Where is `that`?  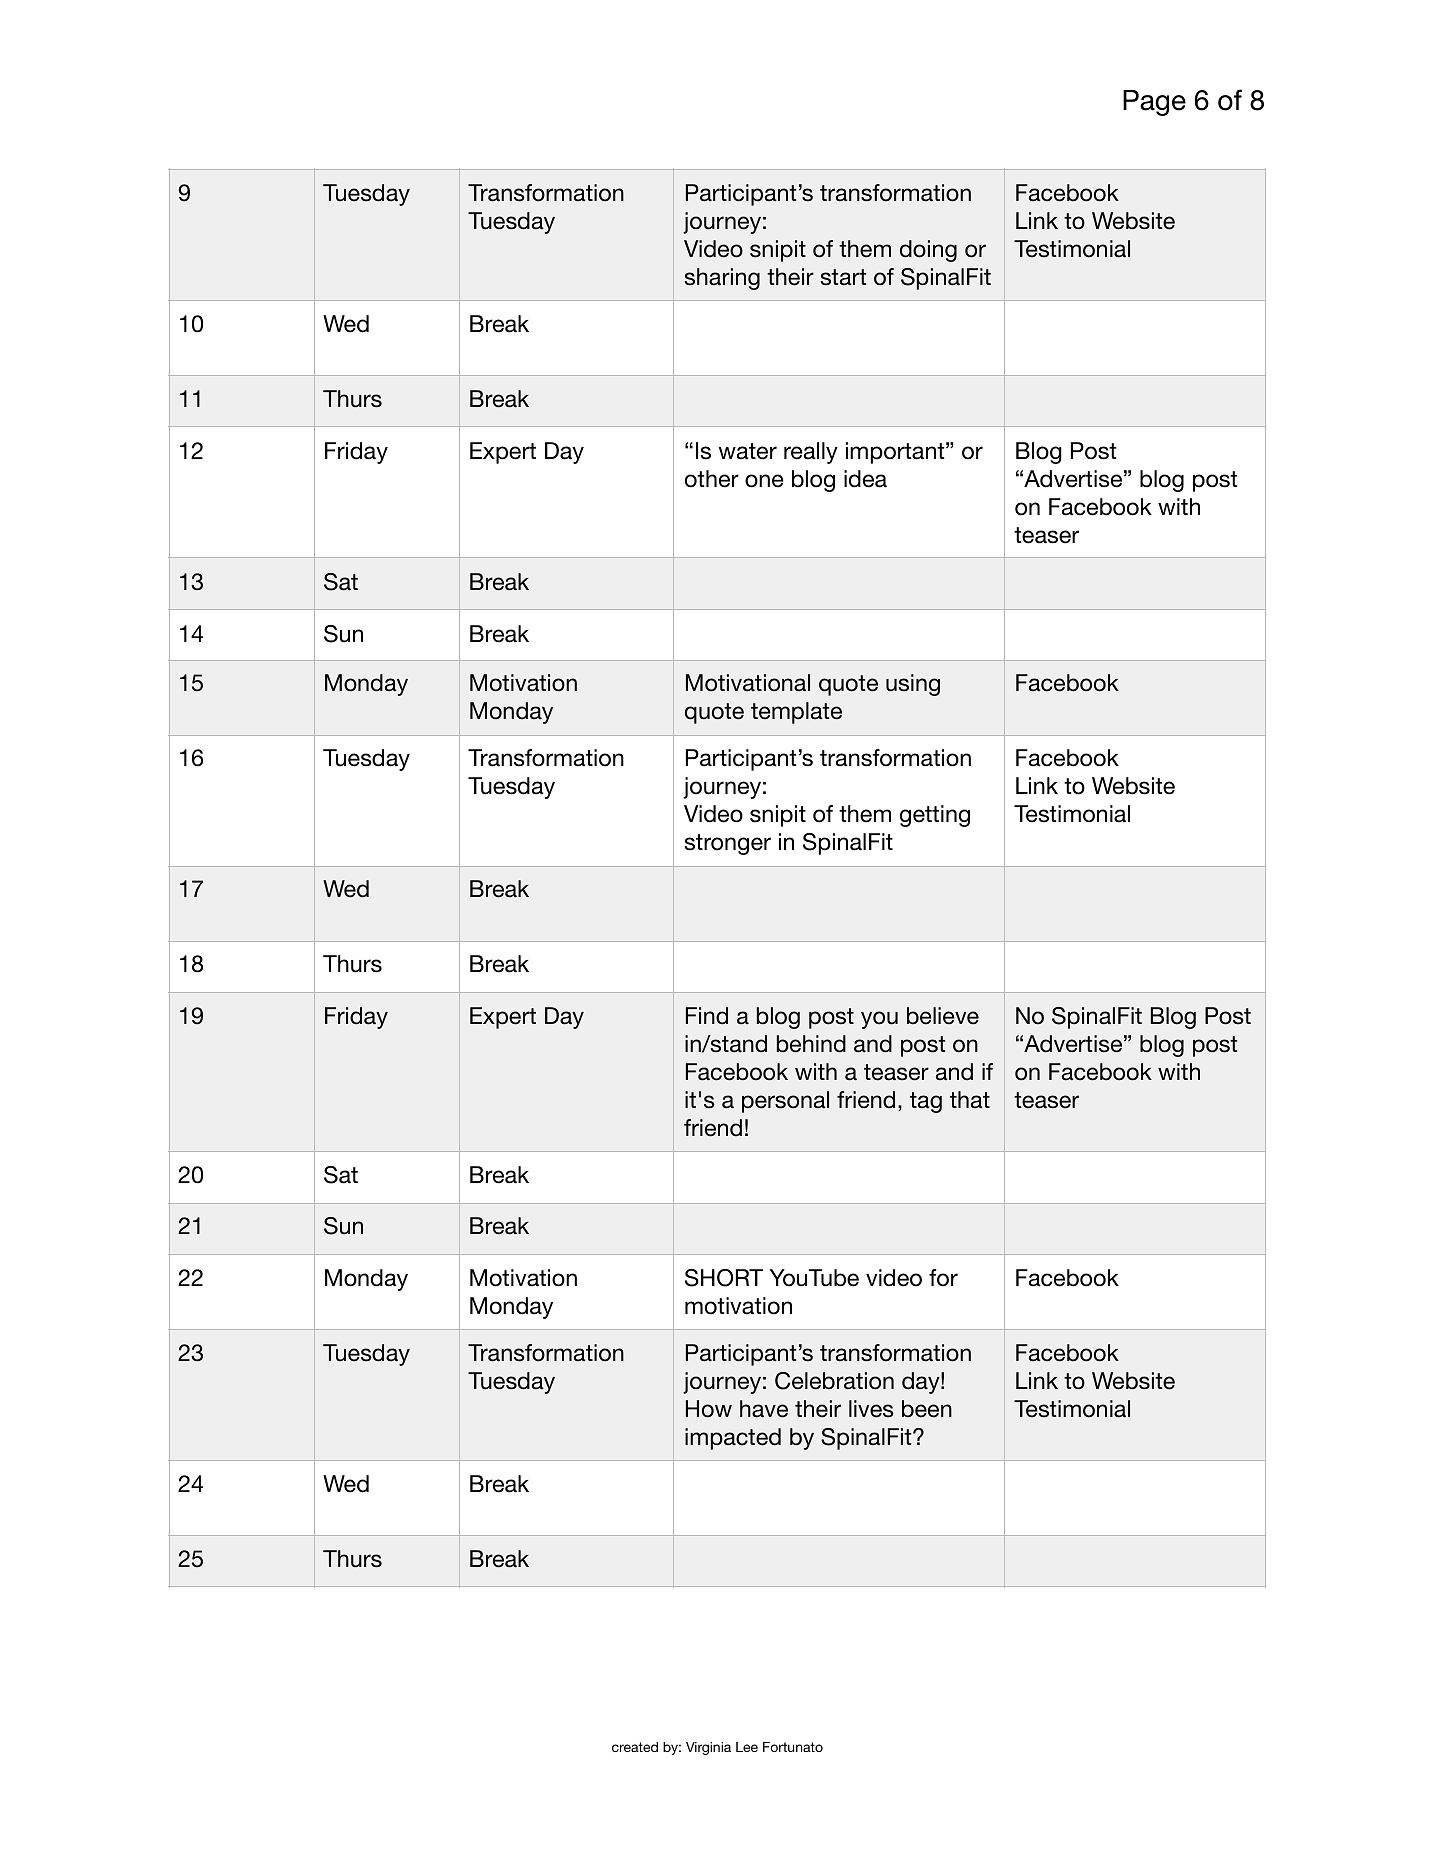 that is located at coordinates (970, 1100).
